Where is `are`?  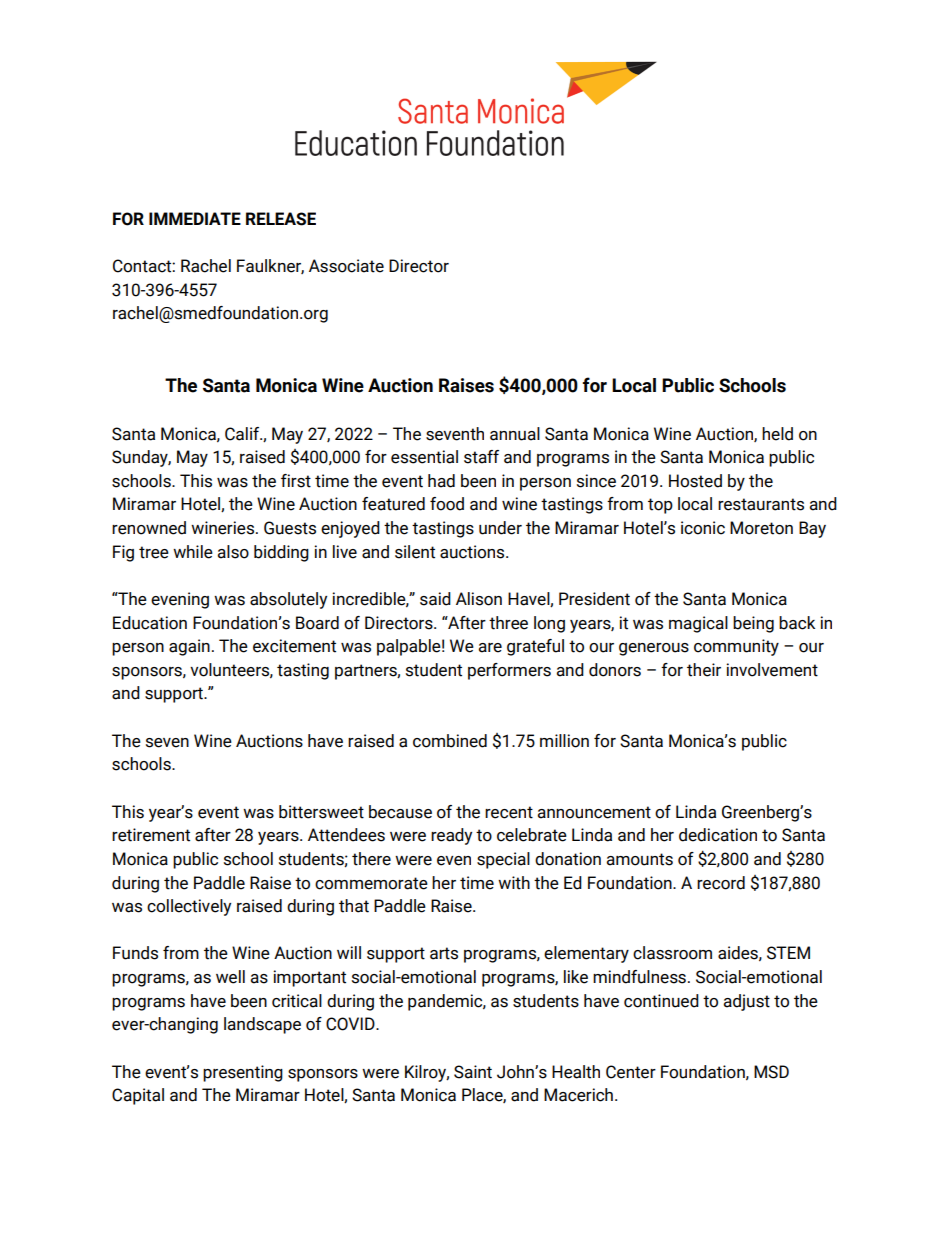 are is located at coordinates (490, 648).
